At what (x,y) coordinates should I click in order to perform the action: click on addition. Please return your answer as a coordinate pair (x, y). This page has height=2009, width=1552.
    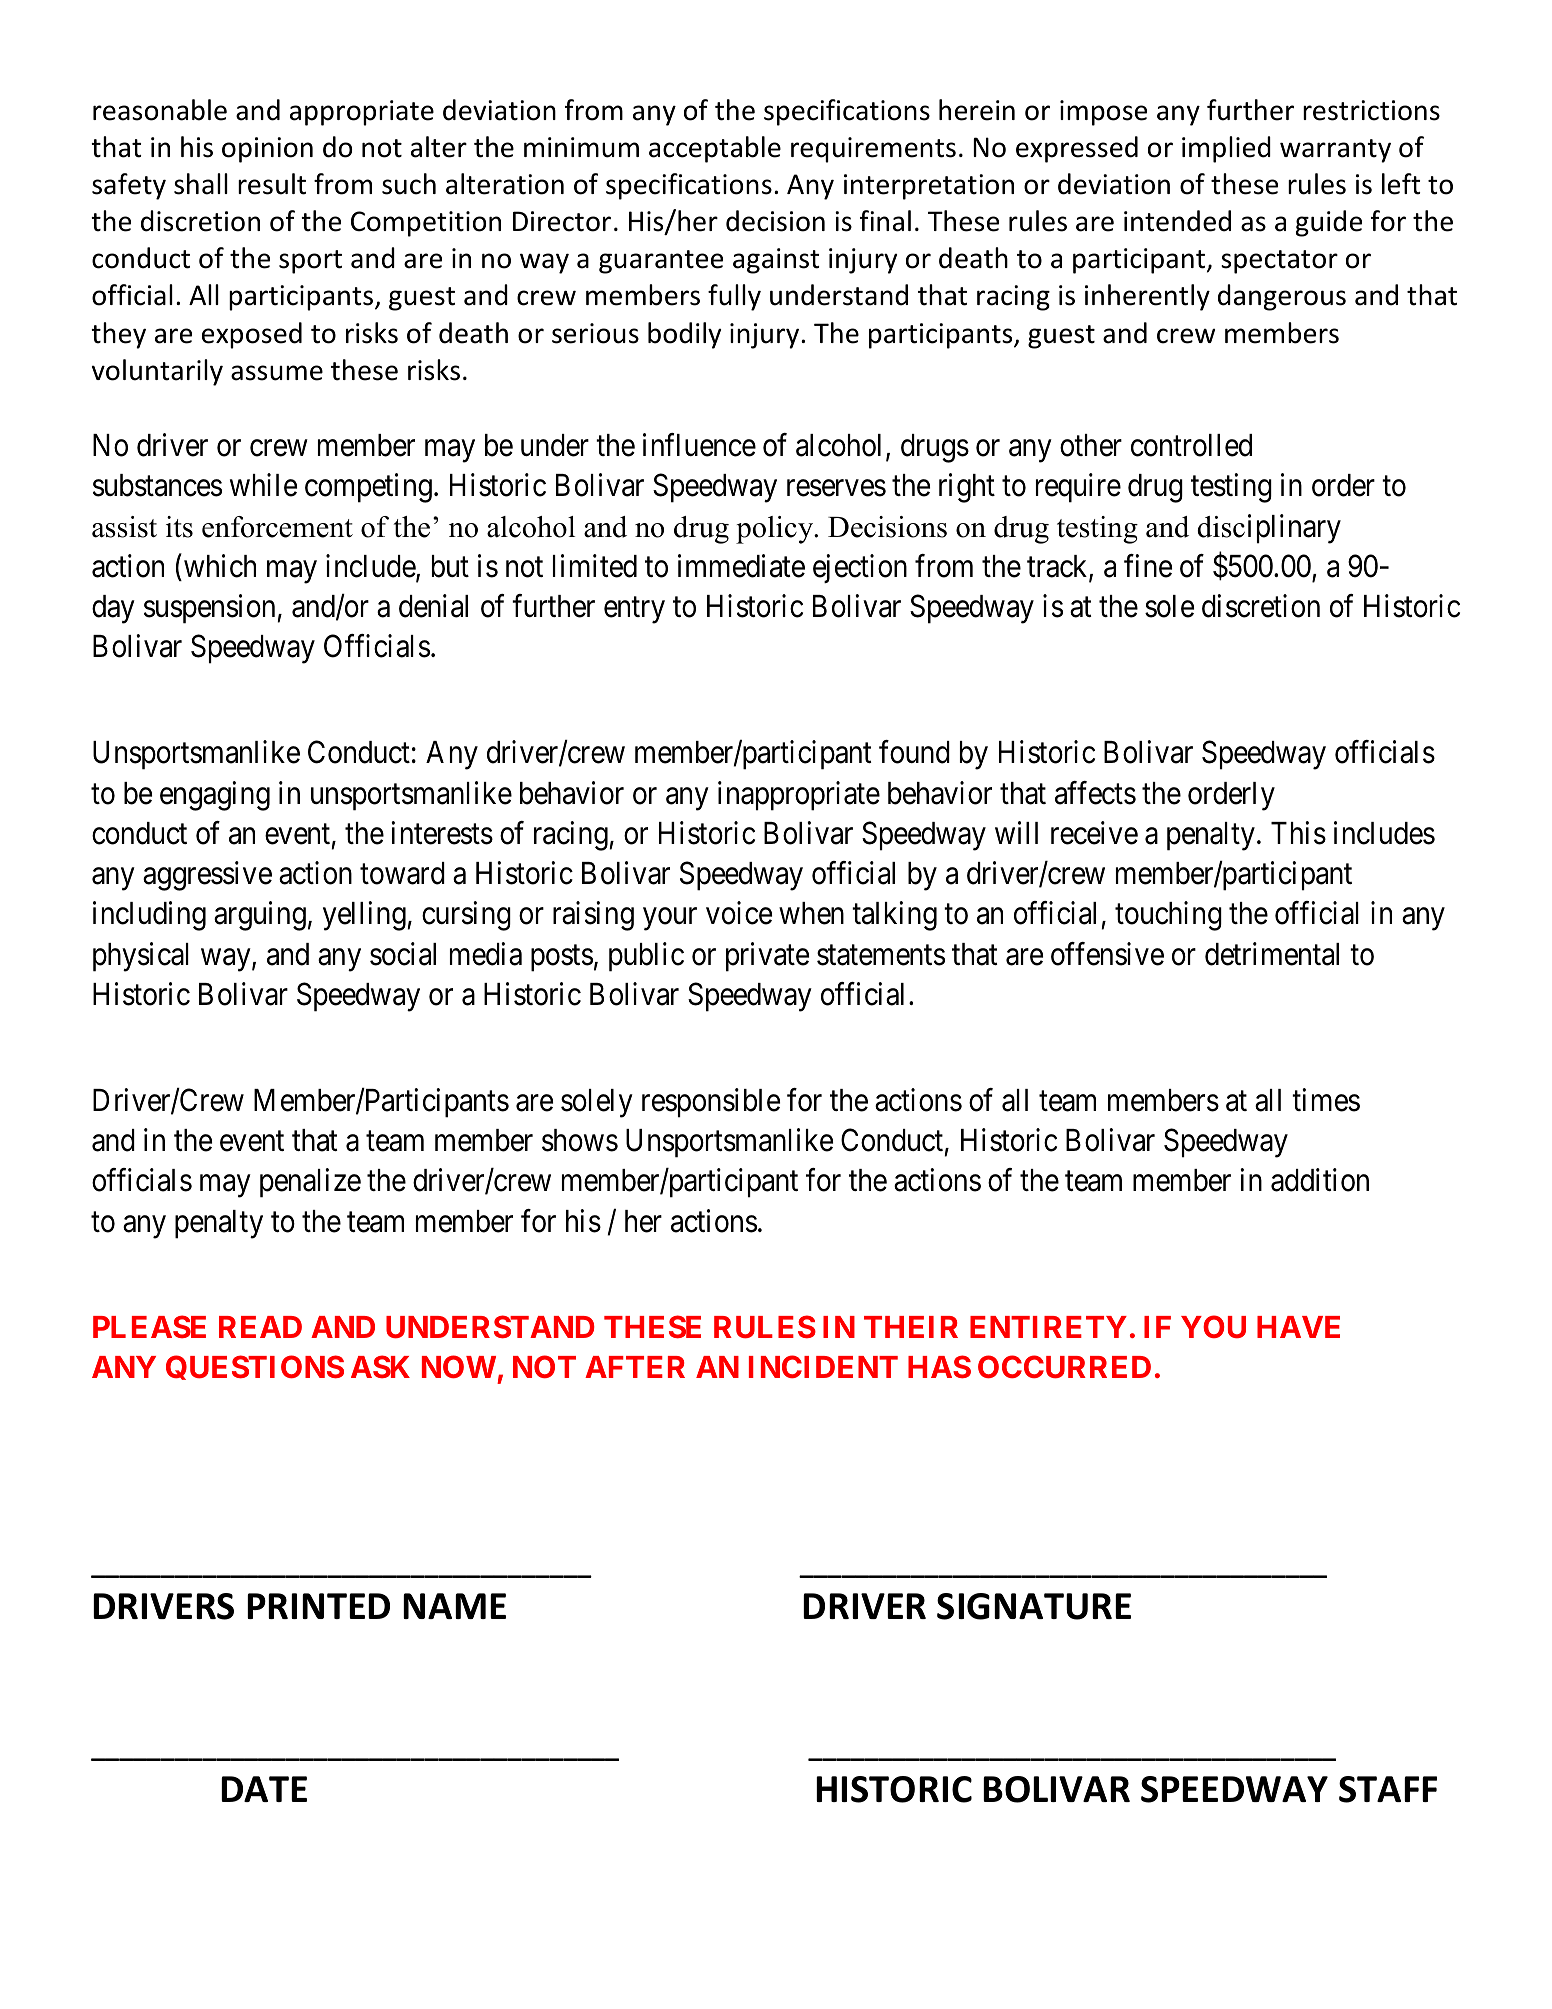
    Looking at the image, I should click on (1320, 1180).
